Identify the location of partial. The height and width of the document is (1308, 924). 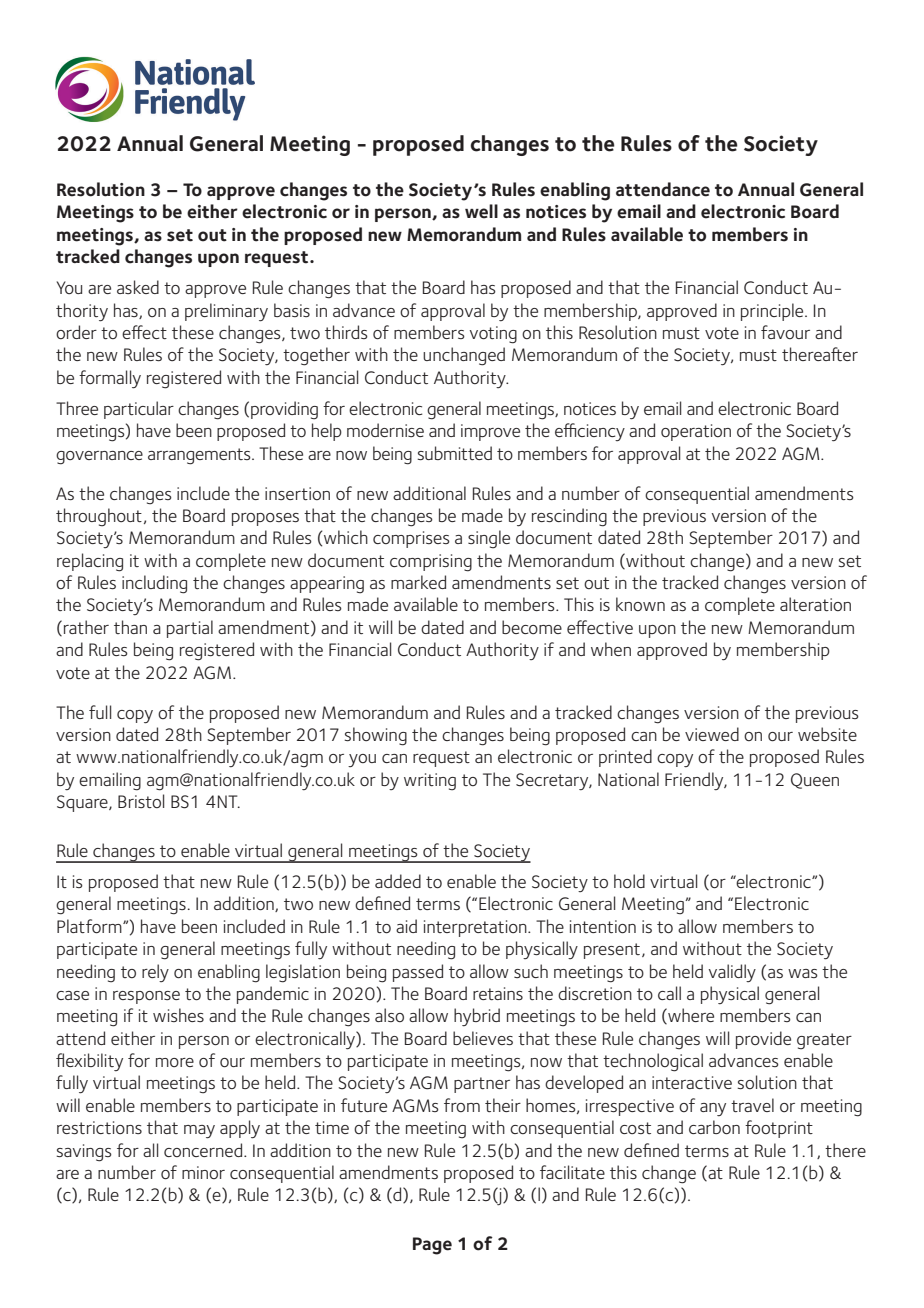
(190, 629).
